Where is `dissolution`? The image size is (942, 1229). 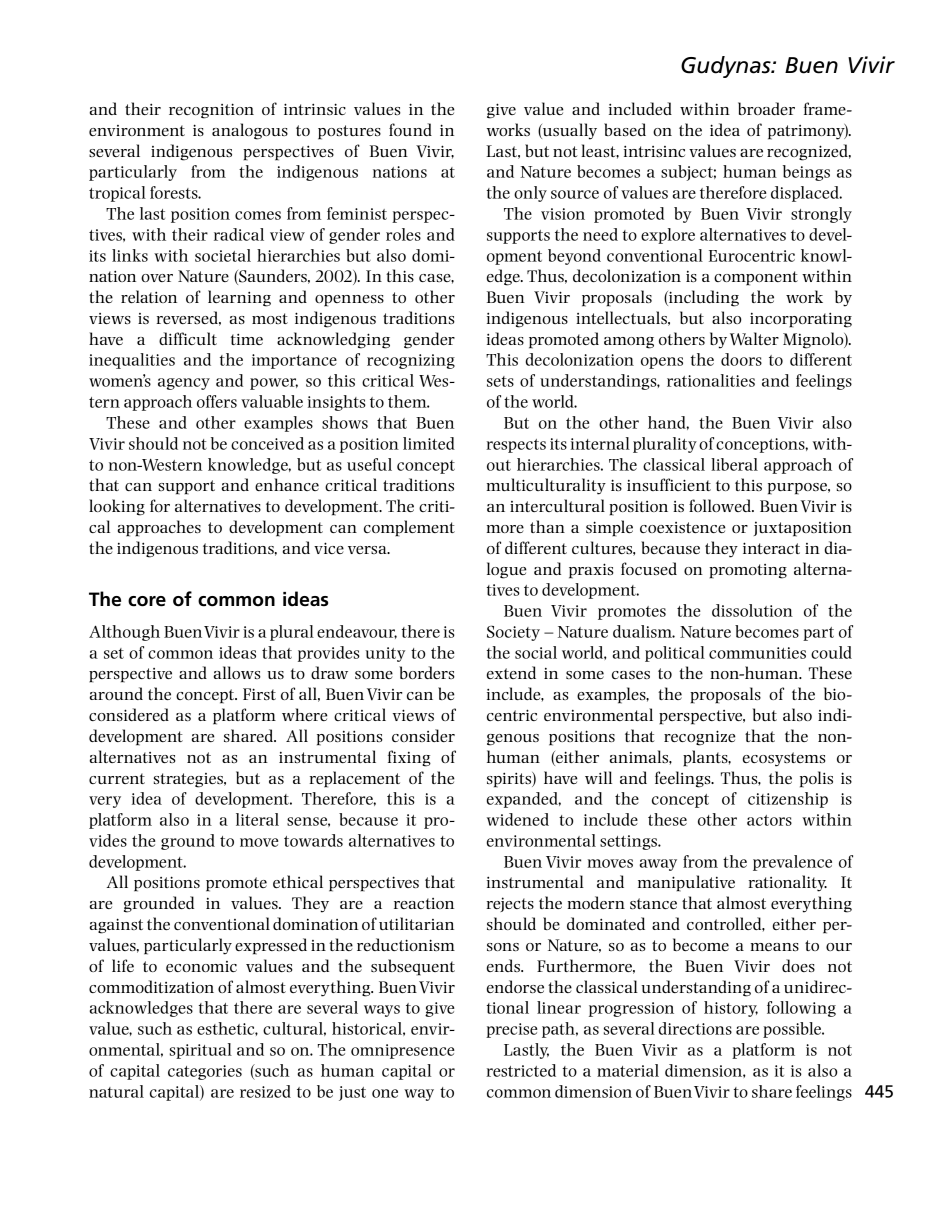 dissolution is located at coordinates (752, 610).
